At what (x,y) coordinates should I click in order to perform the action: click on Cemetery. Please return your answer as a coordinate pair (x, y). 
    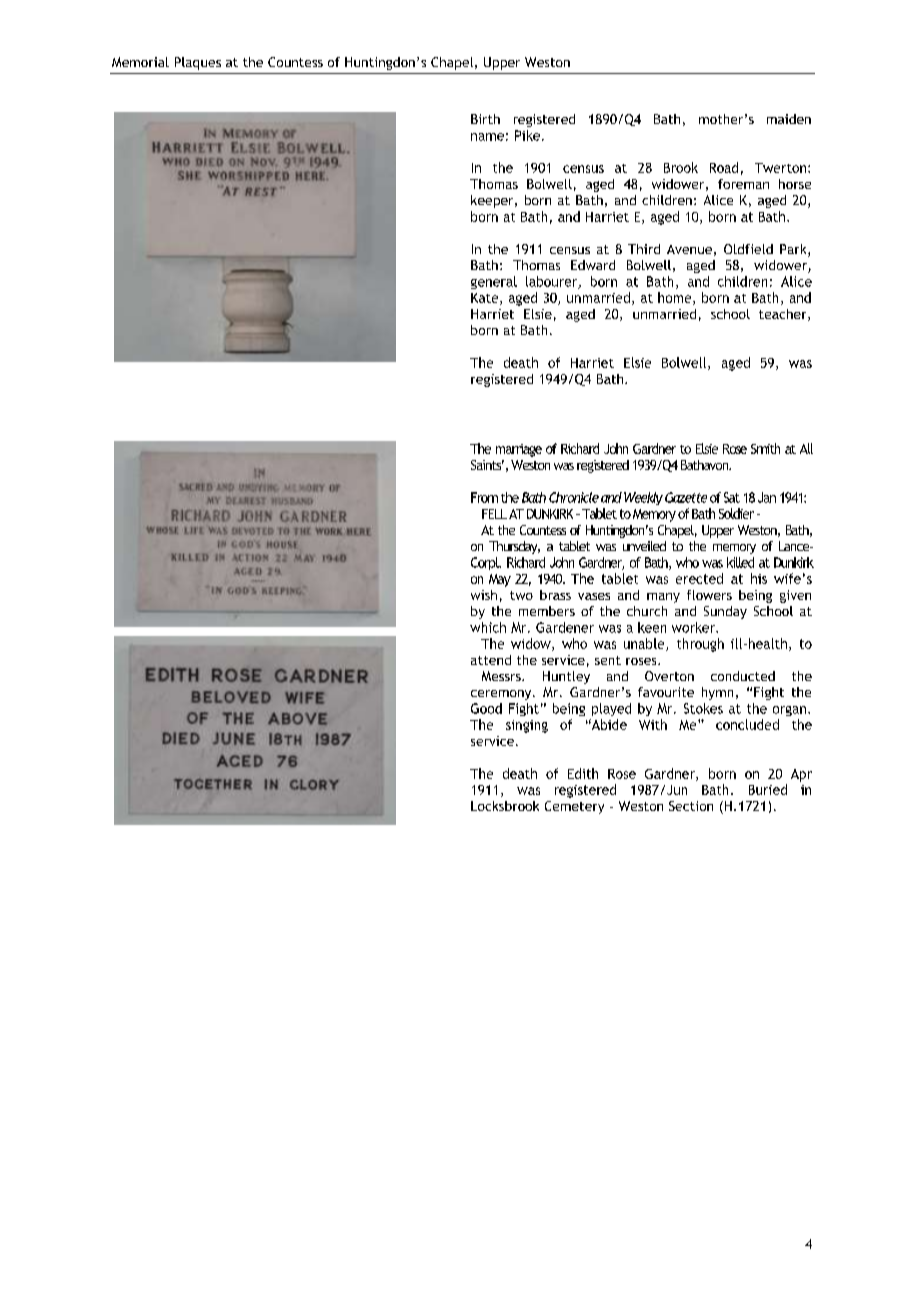
    Looking at the image, I should click on (574, 807).
